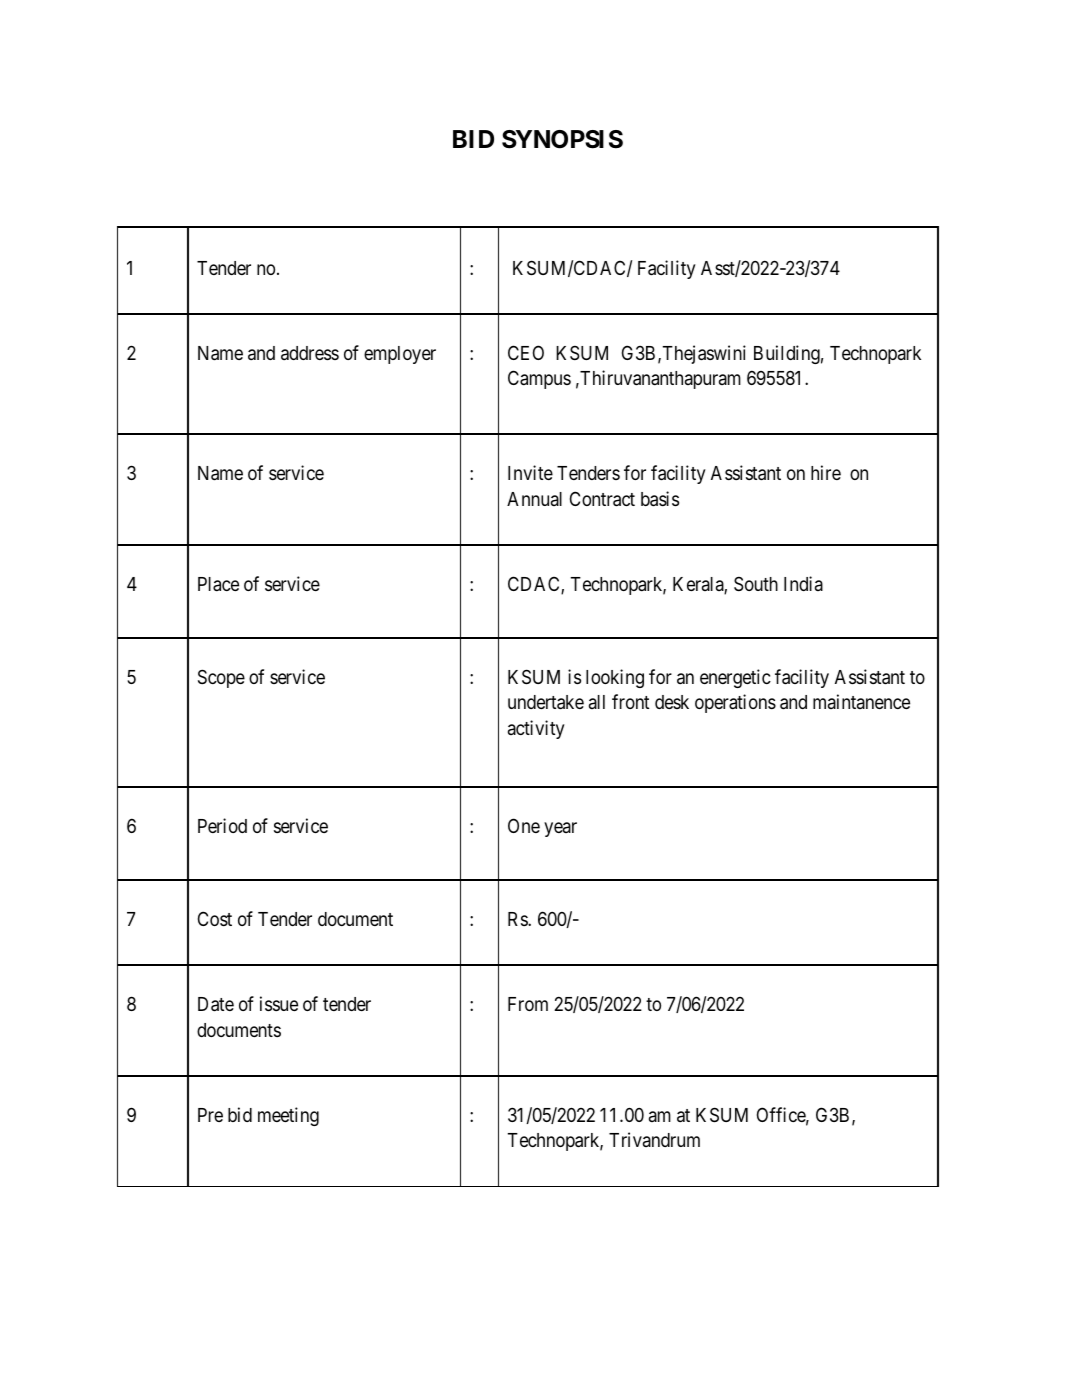 This image has height=1388, width=1073. What do you see at coordinates (288, 1116) in the image?
I see `meeting` at bounding box center [288, 1116].
